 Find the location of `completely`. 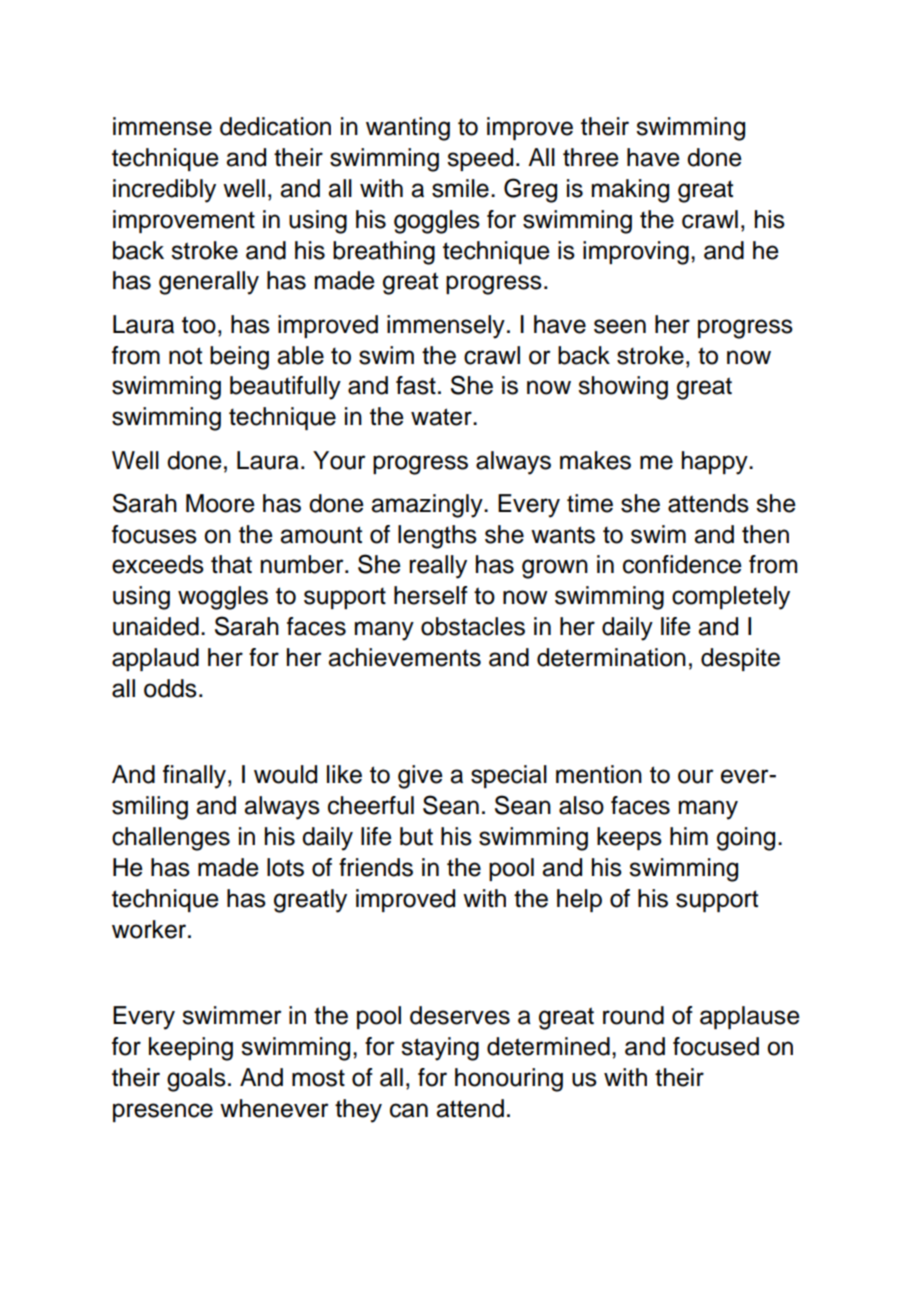

completely is located at coordinates (731, 598).
